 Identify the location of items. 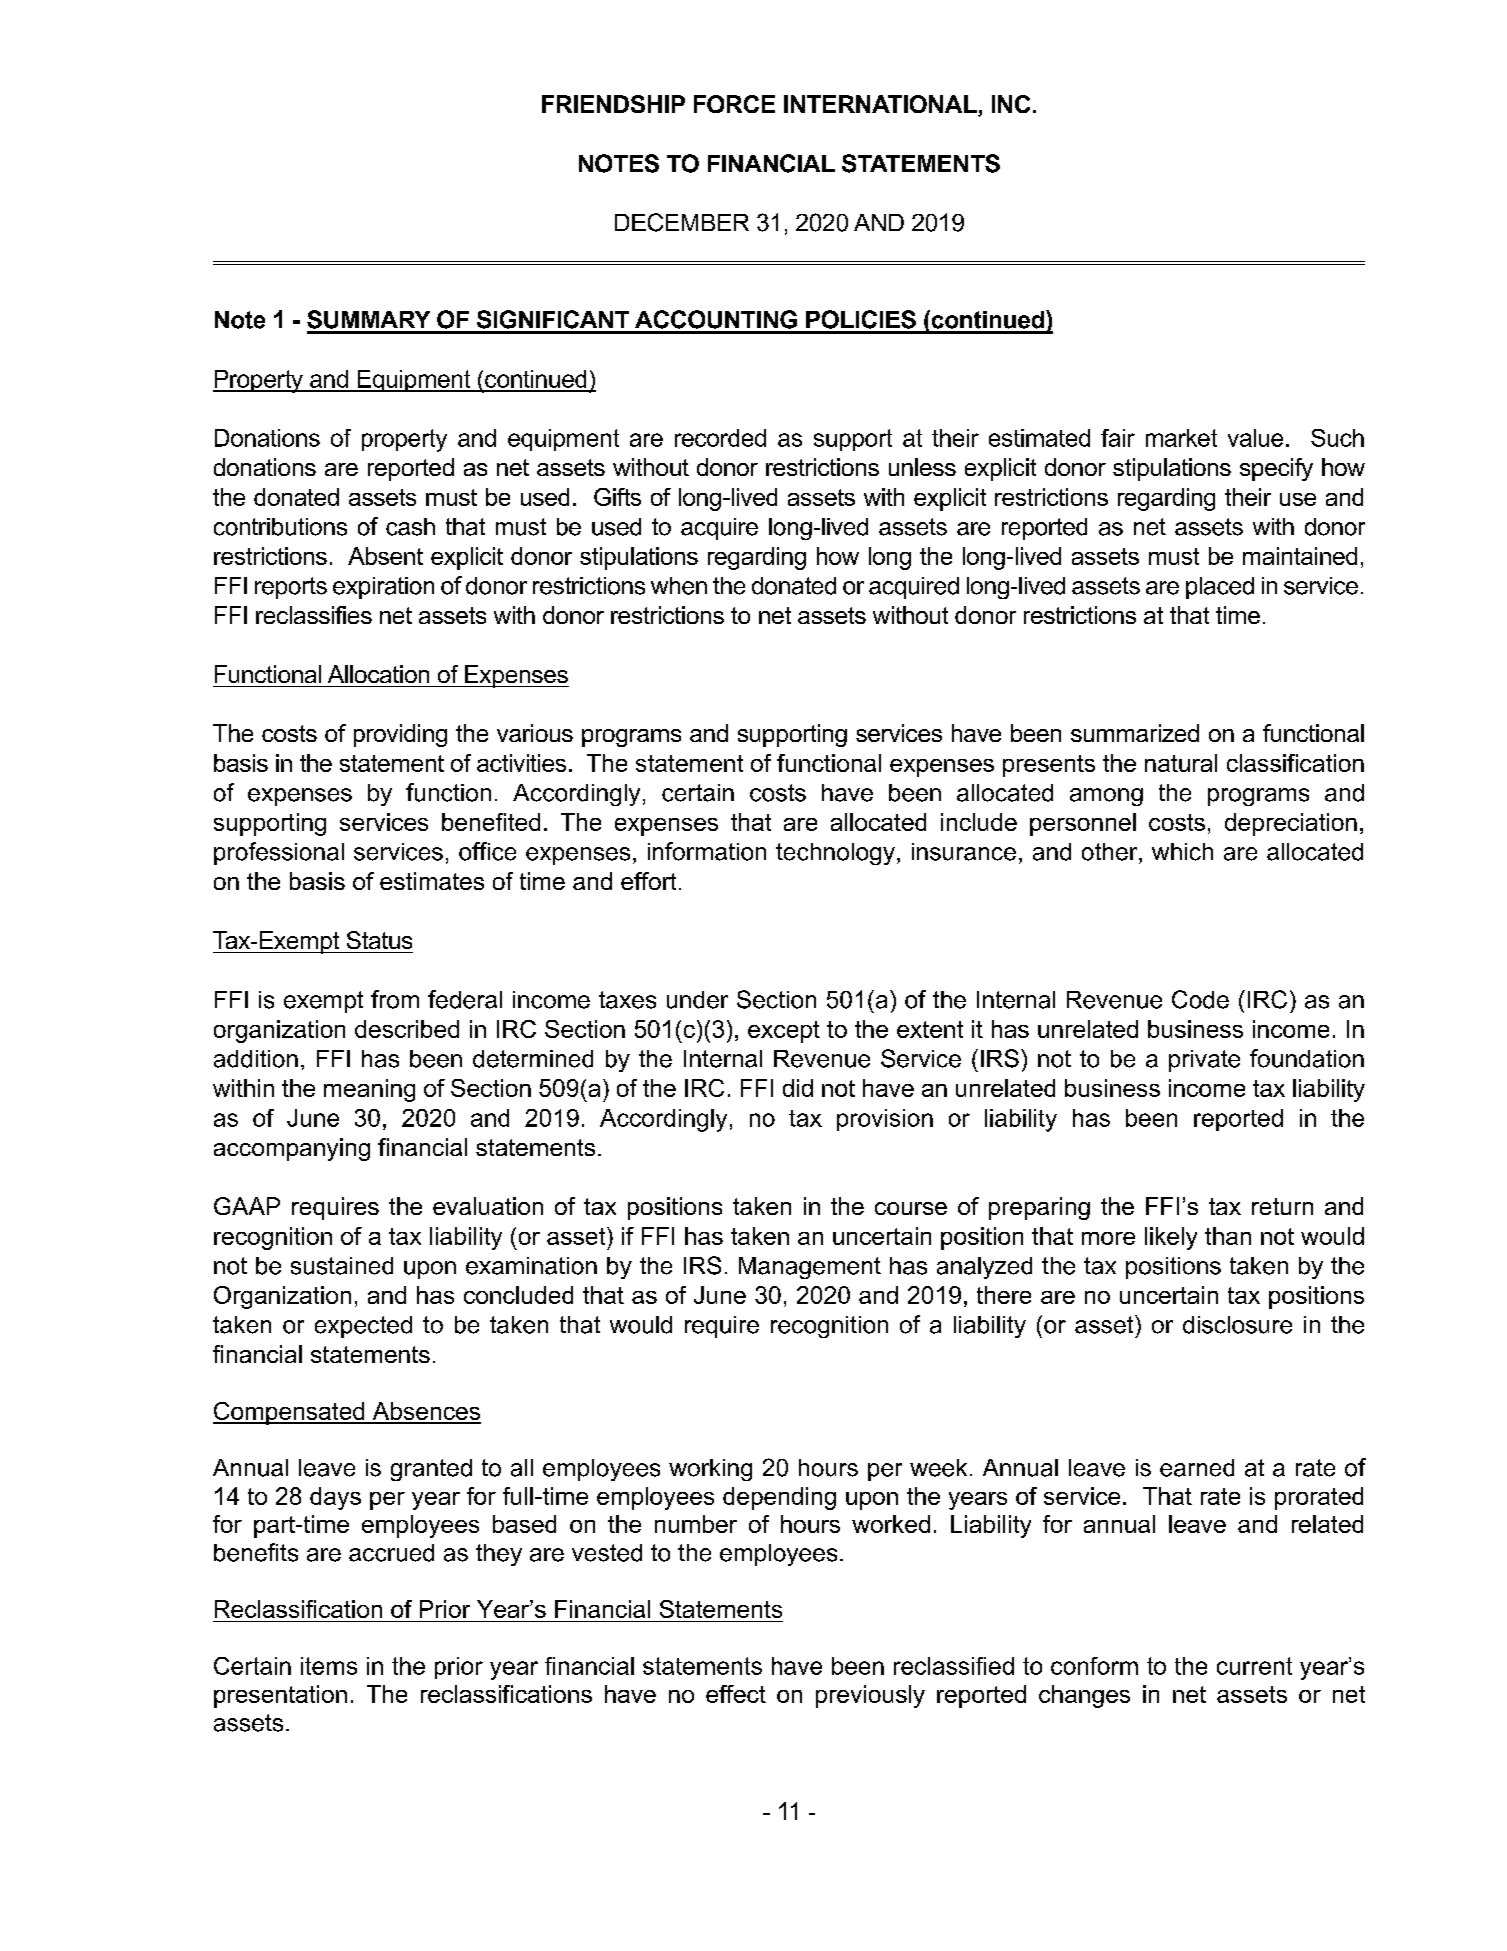
(329, 1666).
